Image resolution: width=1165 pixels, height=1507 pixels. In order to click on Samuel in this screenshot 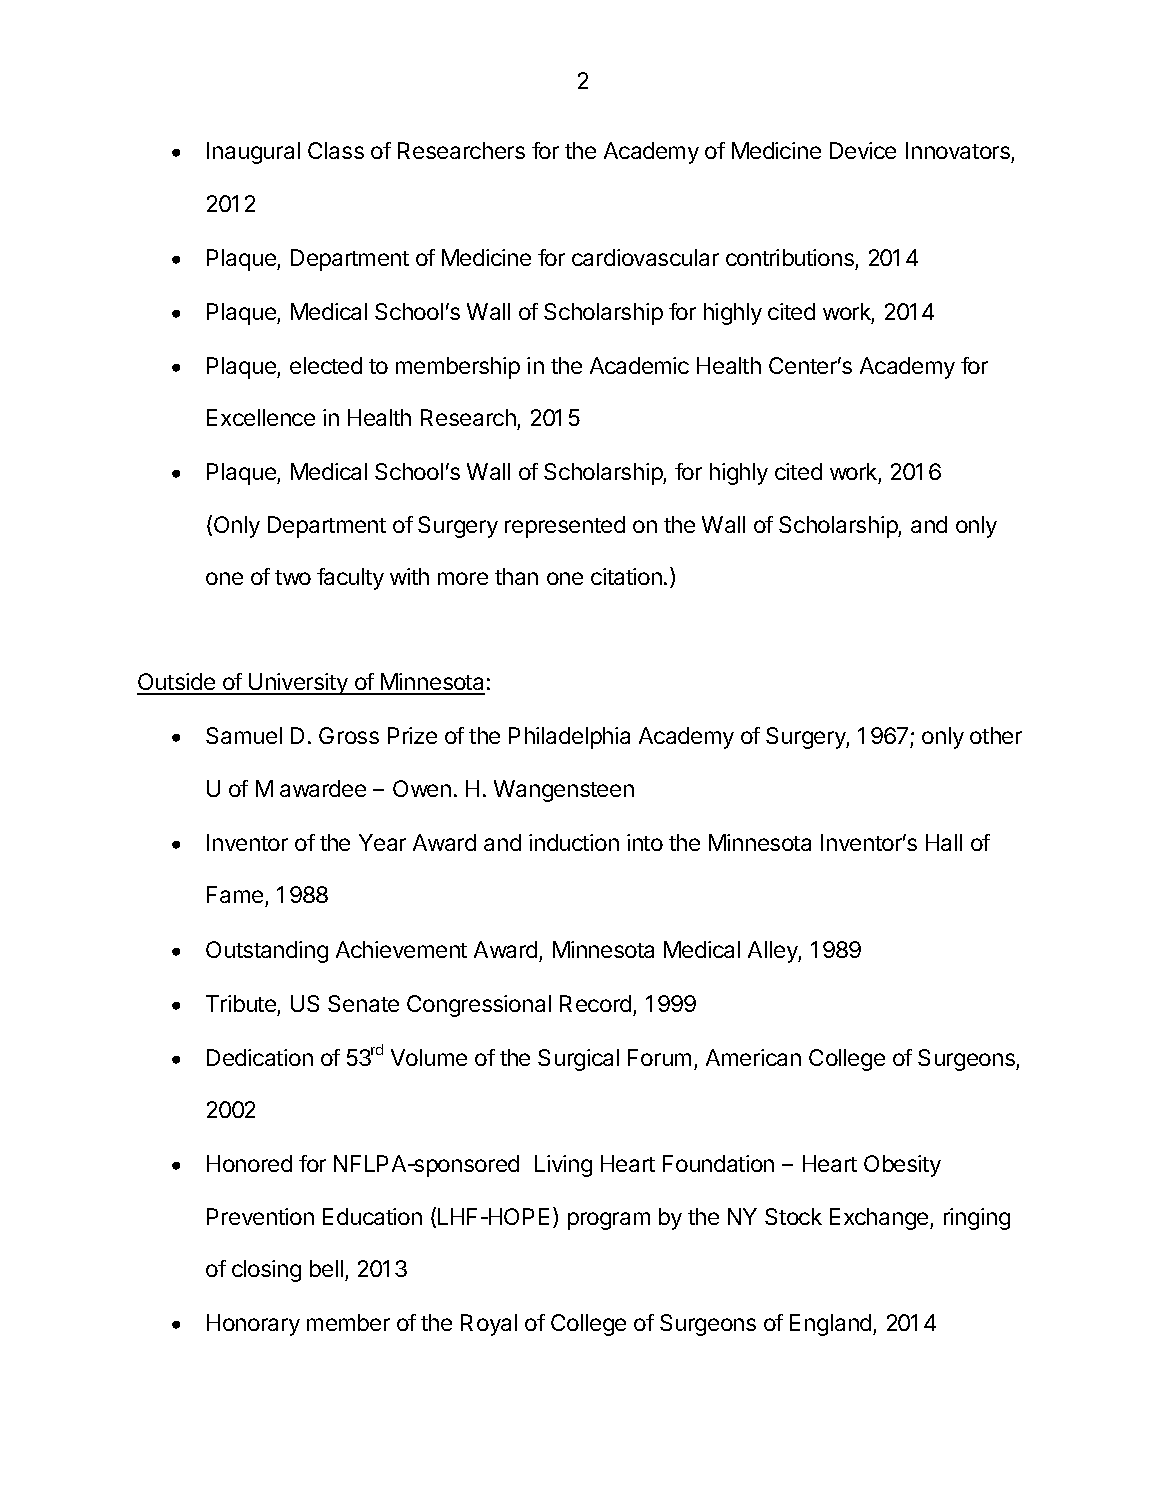, I will do `click(244, 735)`.
